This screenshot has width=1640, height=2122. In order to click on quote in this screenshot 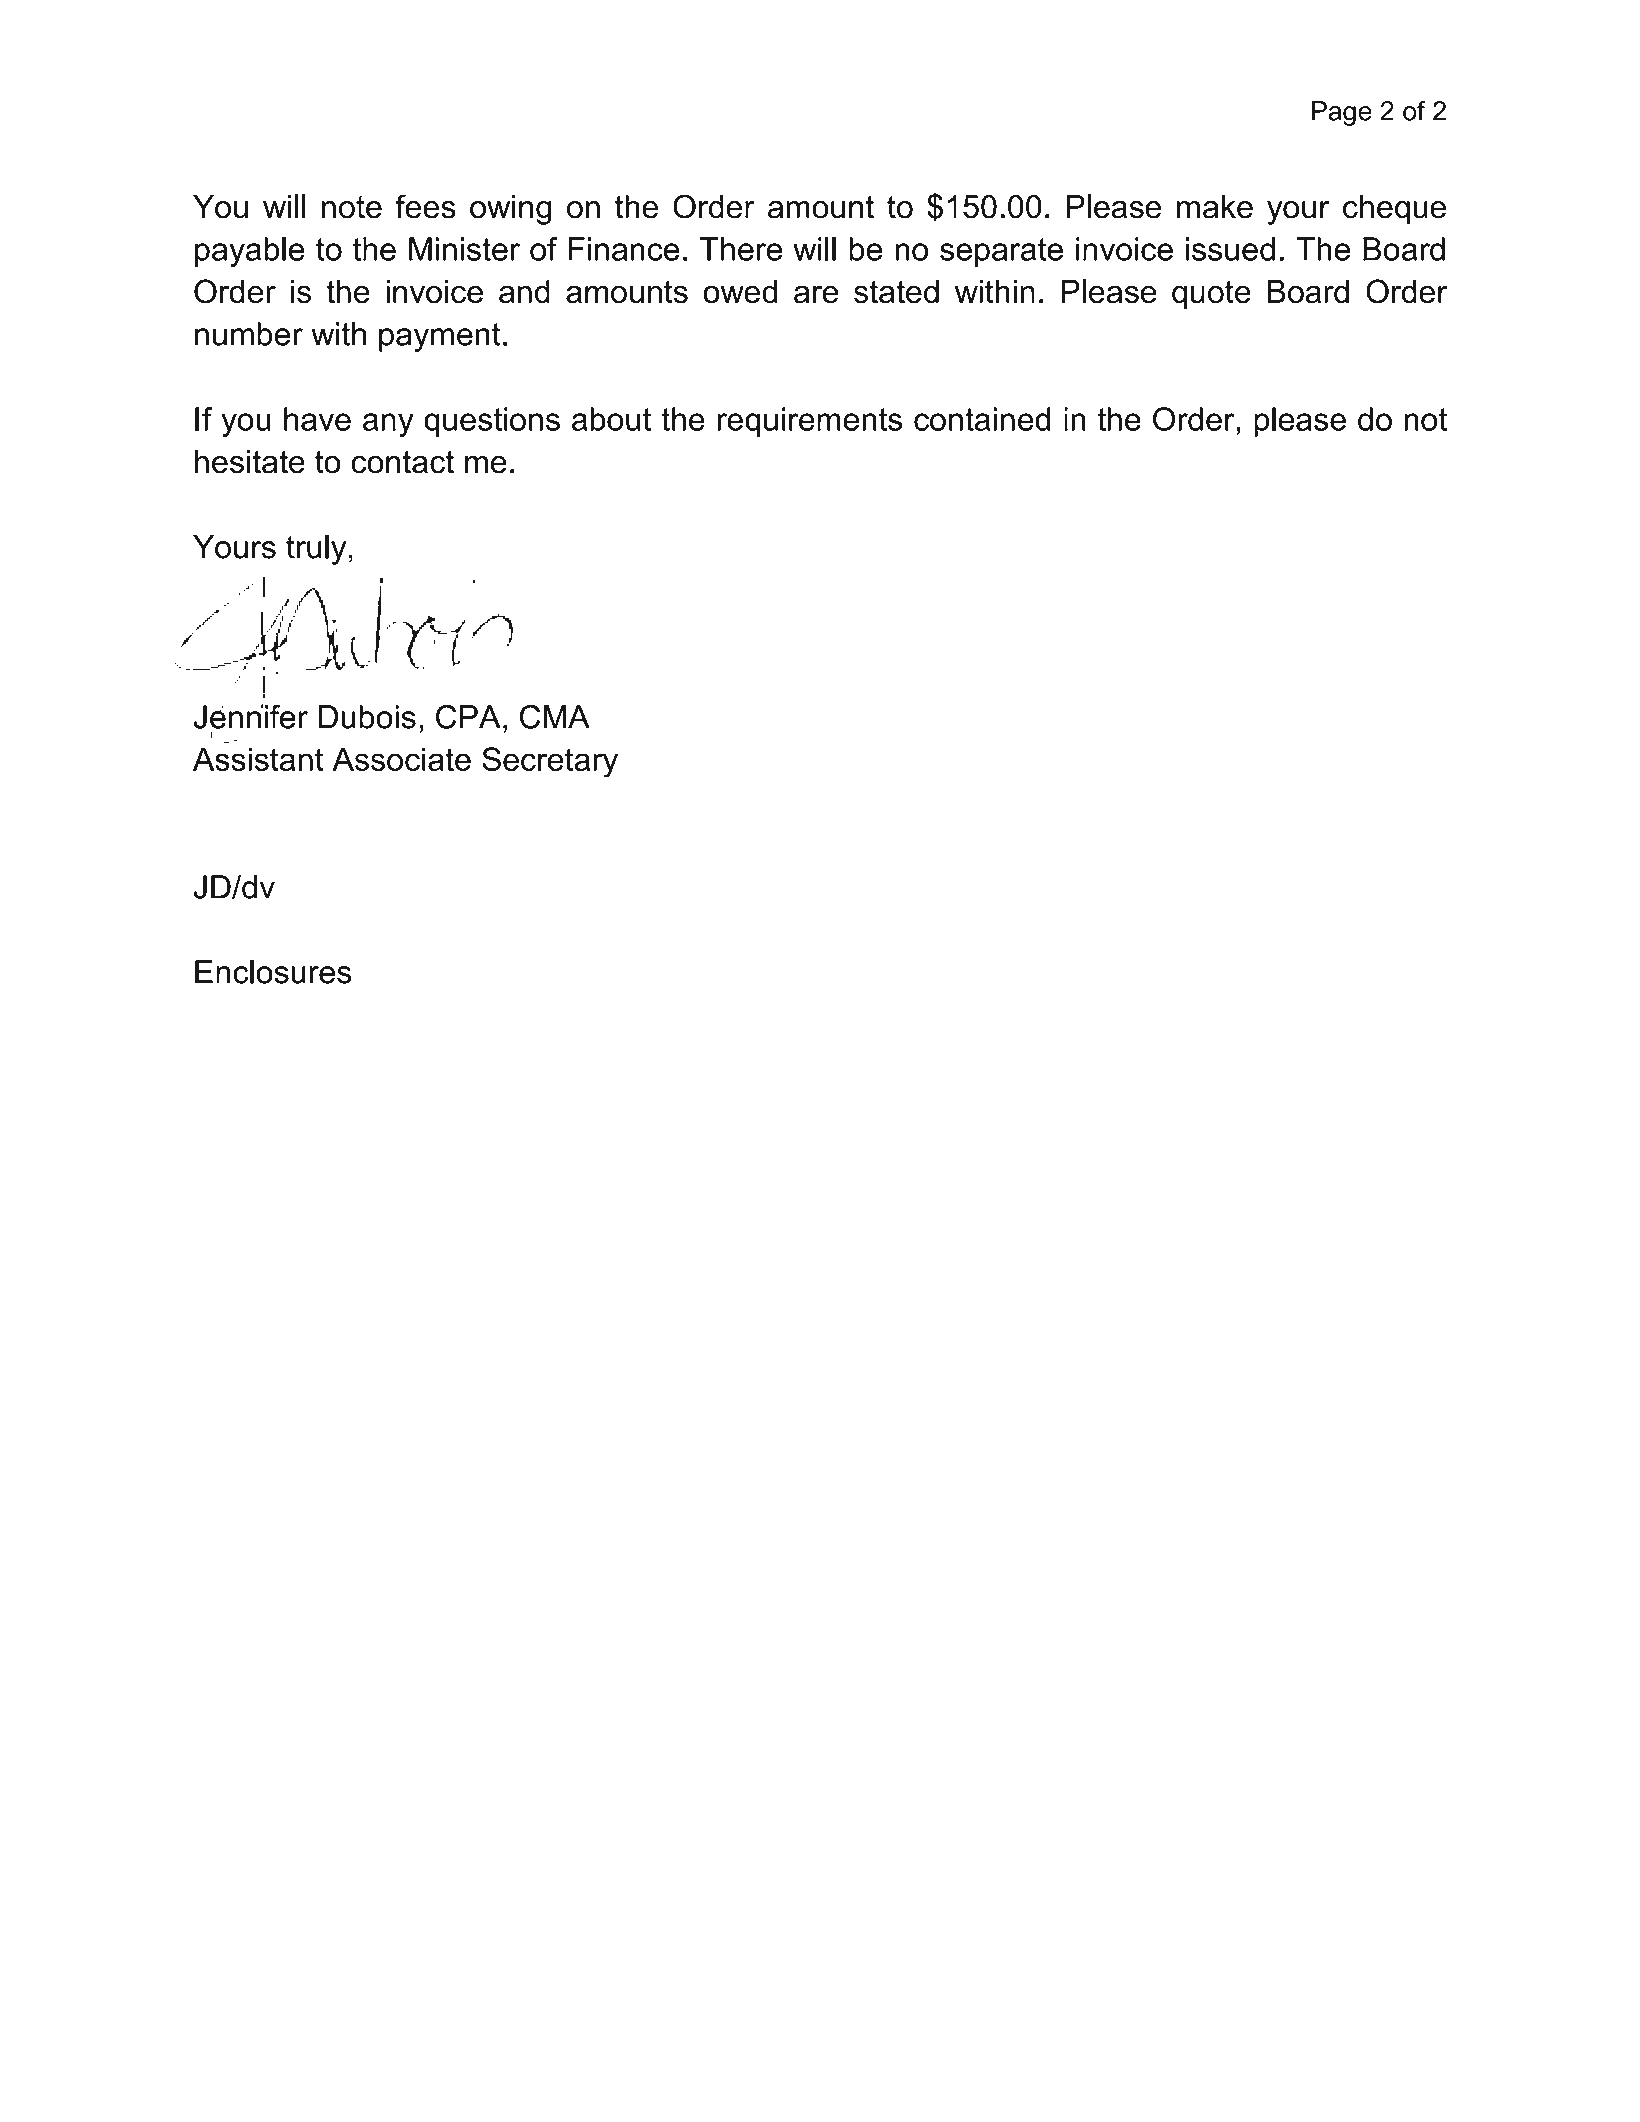, I will do `click(1211, 295)`.
